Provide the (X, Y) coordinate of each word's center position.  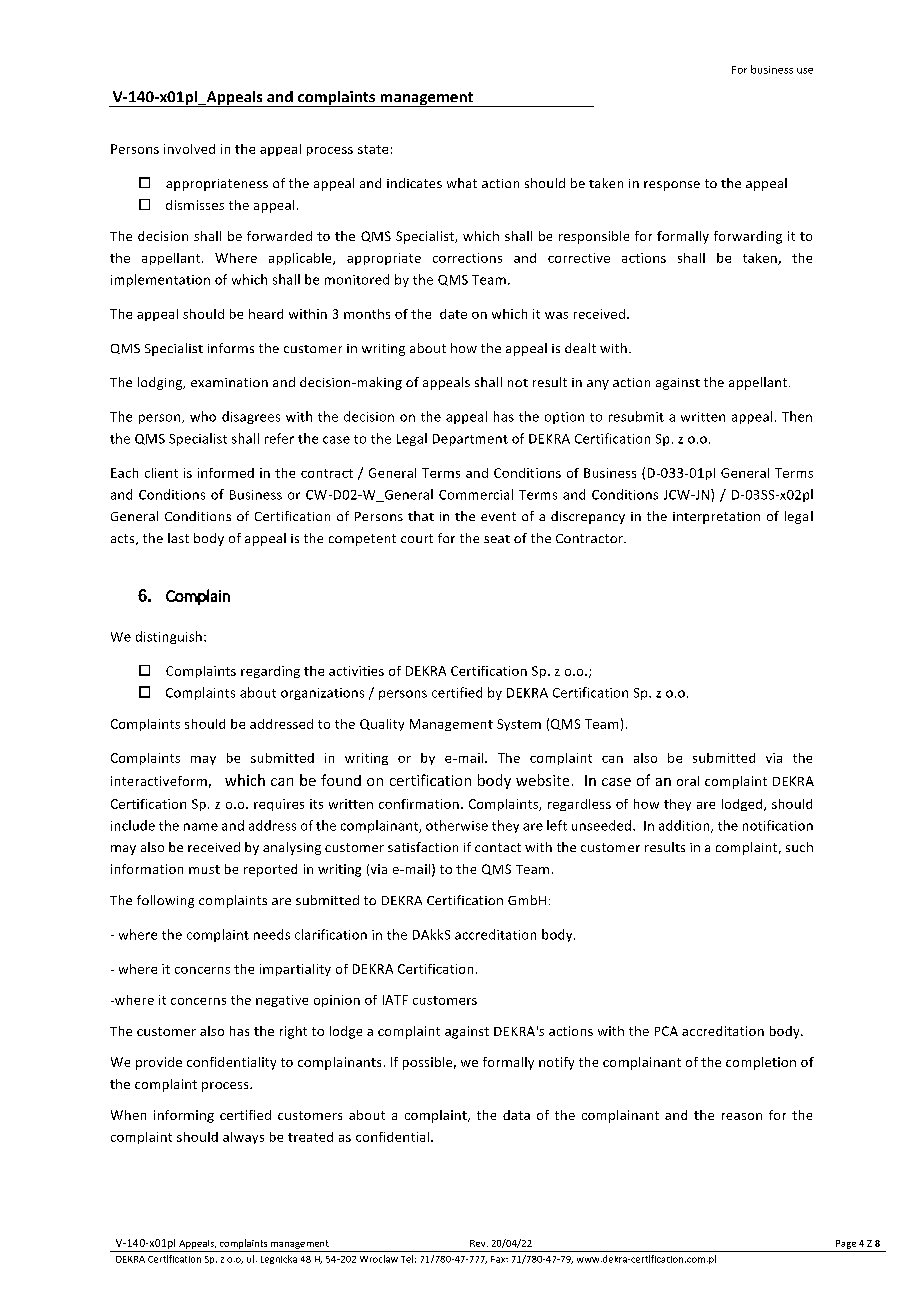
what (462, 183)
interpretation (716, 518)
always (243, 1138)
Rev (479, 1243)
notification (778, 825)
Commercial (476, 494)
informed (226, 473)
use (805, 71)
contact (498, 847)
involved (189, 149)
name (201, 827)
